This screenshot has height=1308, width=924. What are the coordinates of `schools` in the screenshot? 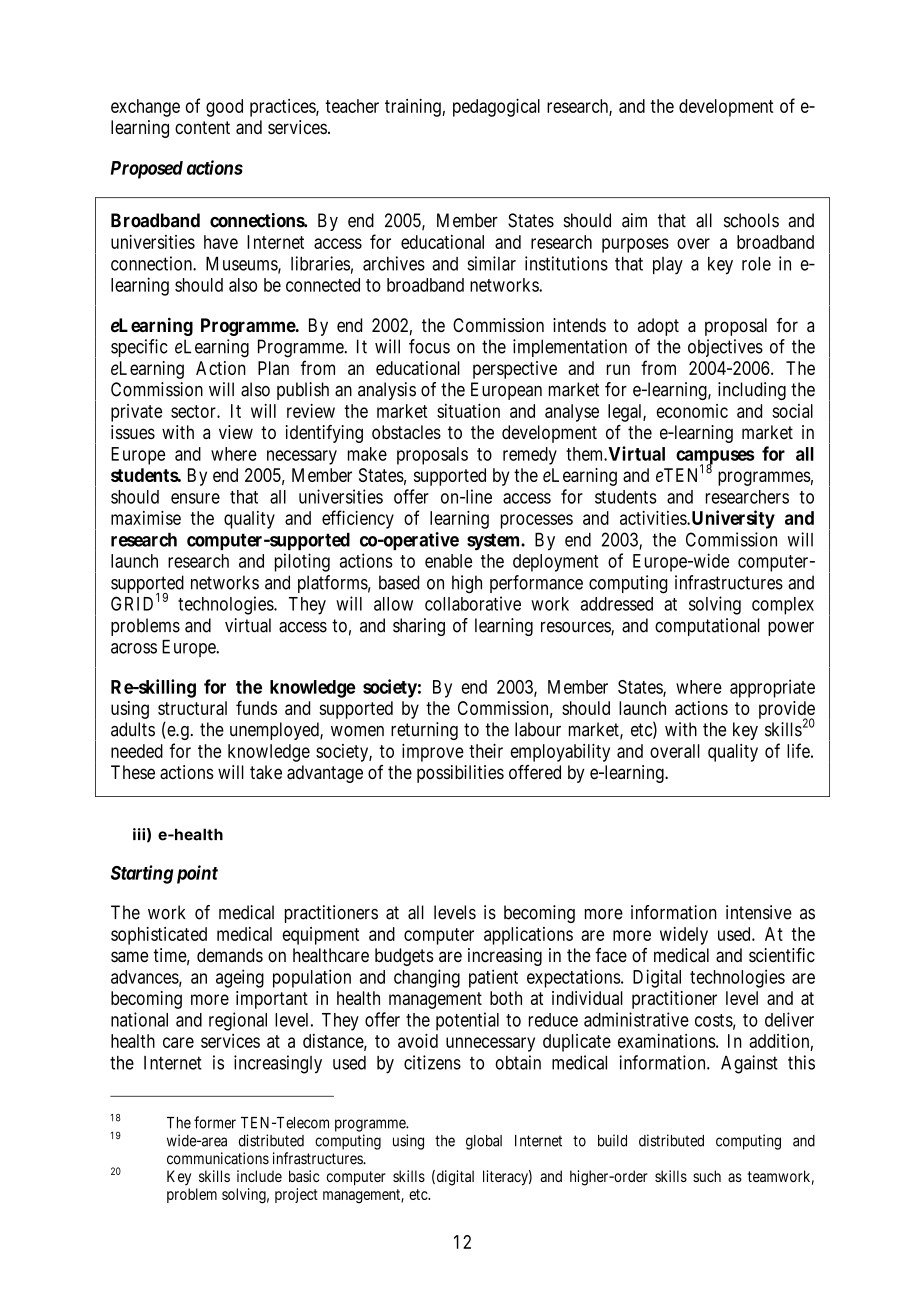 It's located at (751, 220).
